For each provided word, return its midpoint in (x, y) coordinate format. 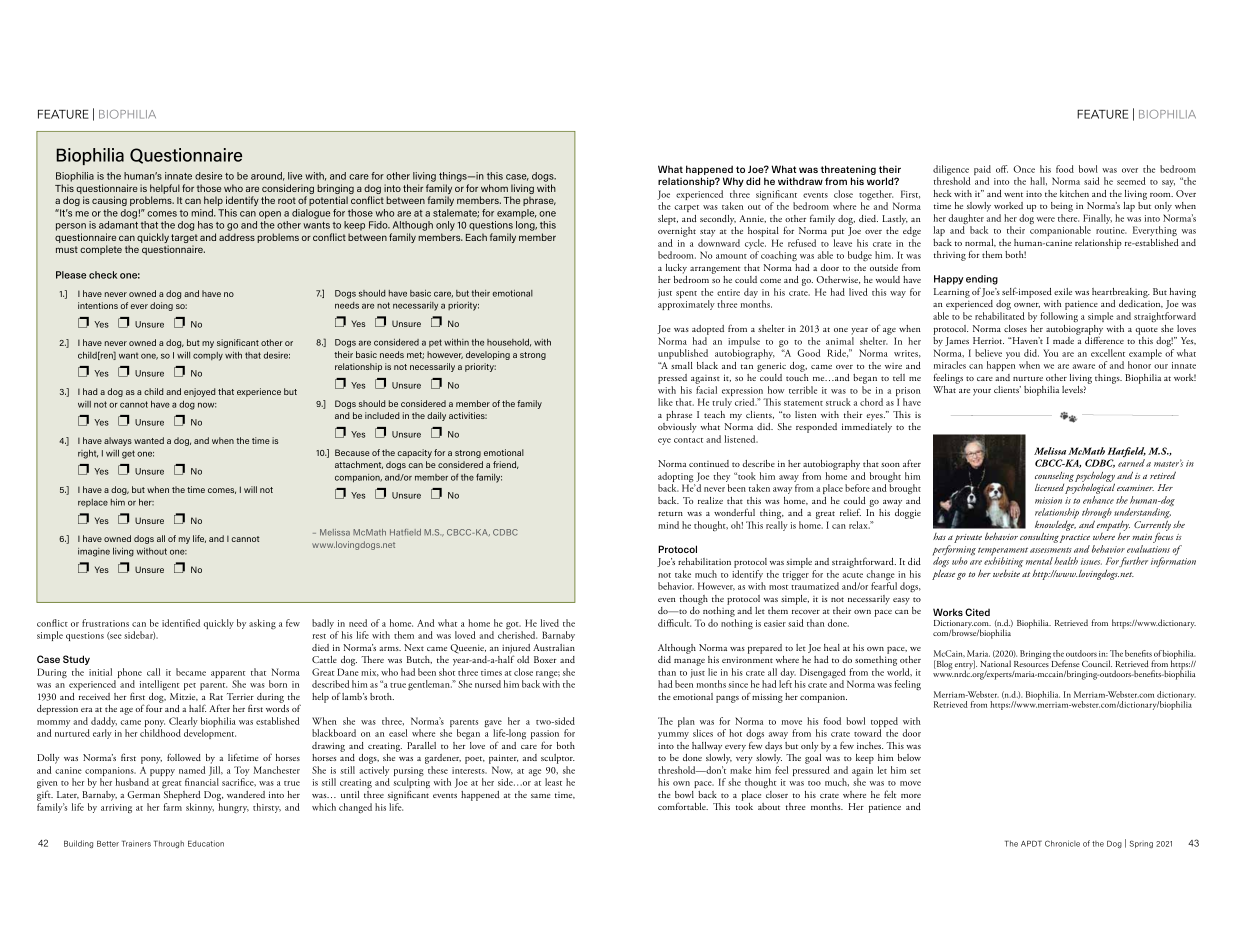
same (540, 796)
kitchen (1074, 193)
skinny (200, 808)
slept (668, 220)
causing (109, 201)
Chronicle (1062, 843)
